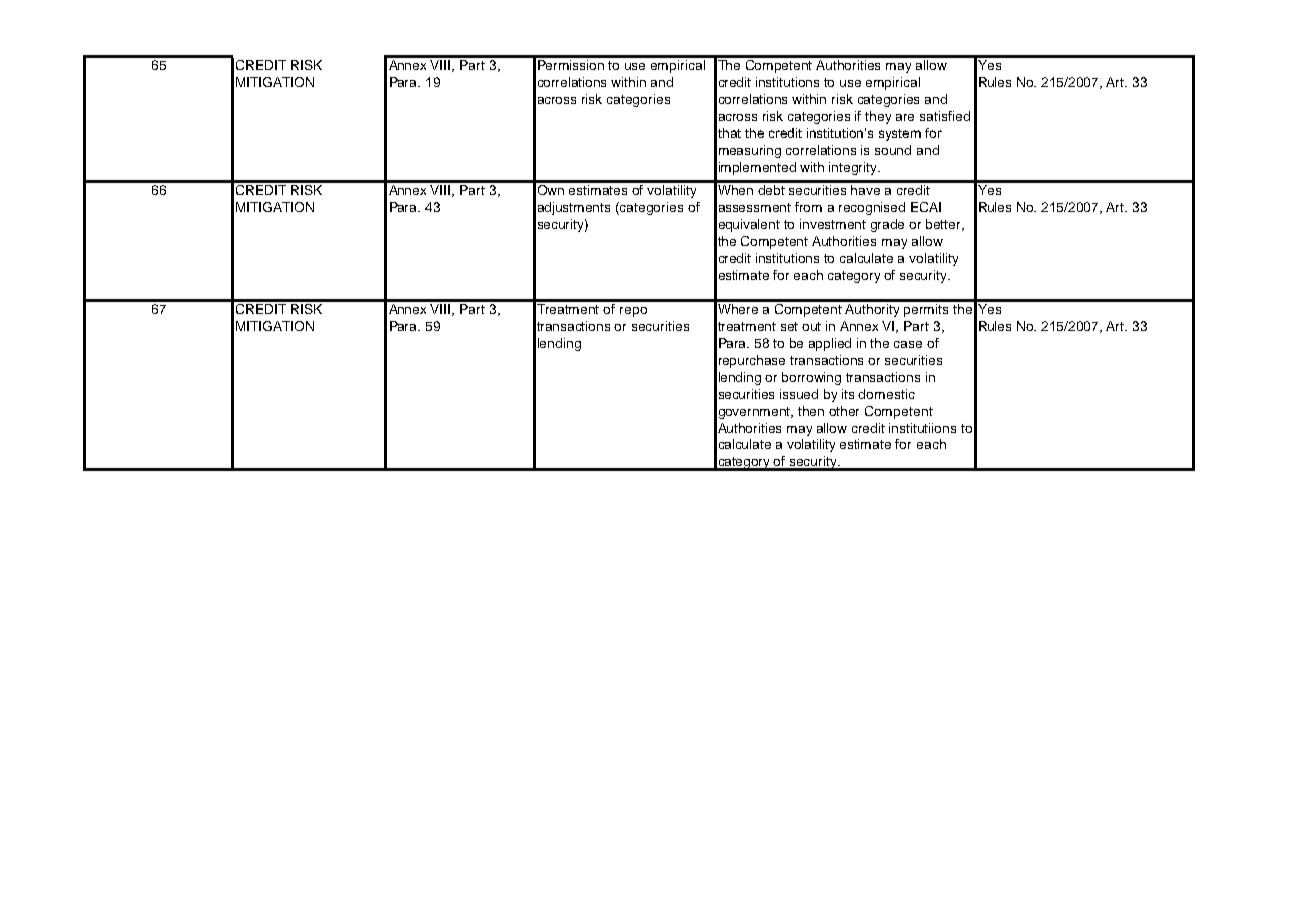 Image resolution: width=1308 pixels, height=924 pixels. I want to click on implemented, so click(757, 168).
